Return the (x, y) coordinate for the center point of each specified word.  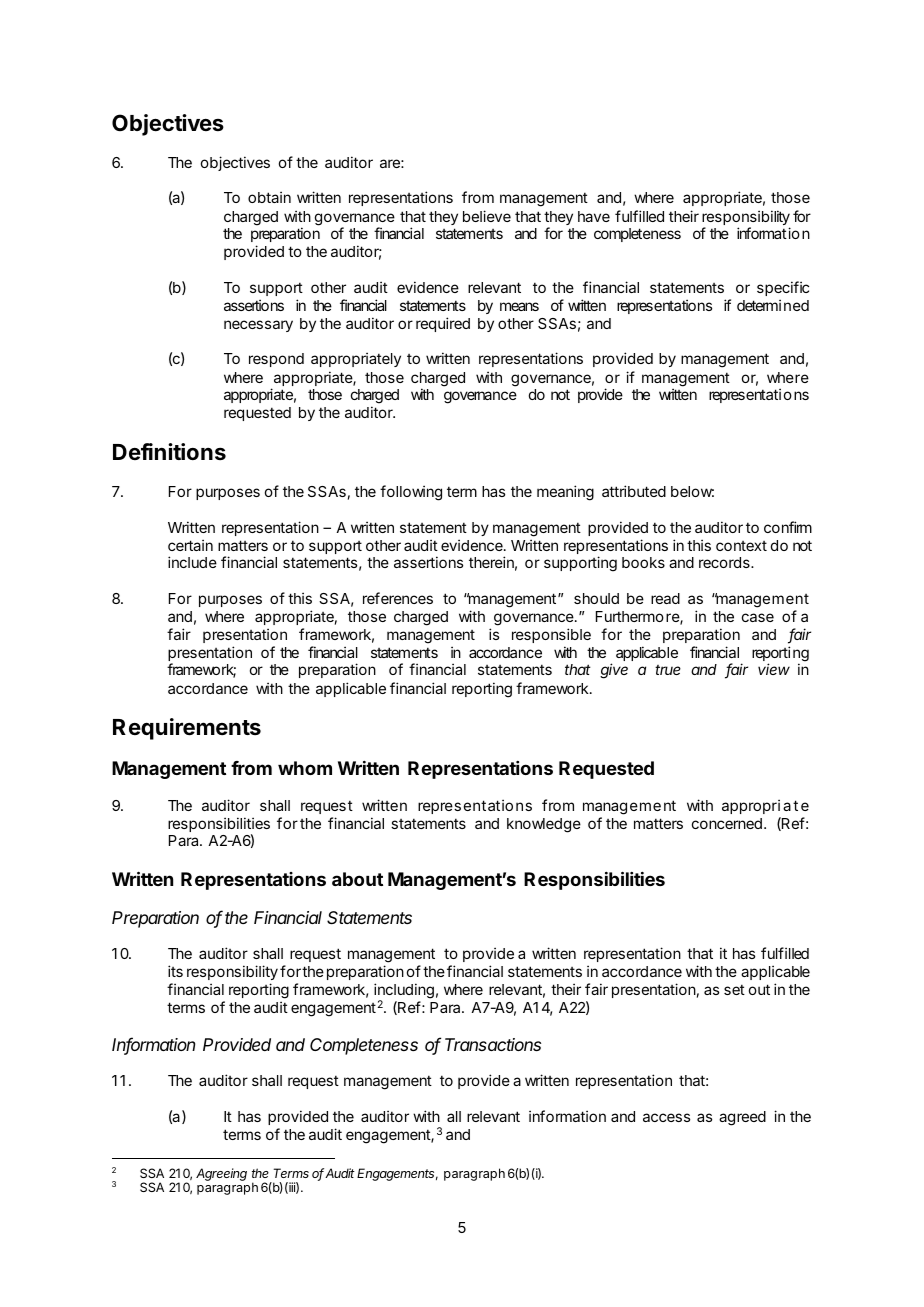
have (594, 216)
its (175, 971)
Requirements (187, 729)
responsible (551, 635)
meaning (565, 493)
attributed (634, 491)
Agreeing (221, 1174)
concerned (727, 823)
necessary (258, 326)
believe (487, 216)
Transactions (493, 1044)
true (668, 670)
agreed (742, 1118)
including (404, 992)
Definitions (169, 451)
